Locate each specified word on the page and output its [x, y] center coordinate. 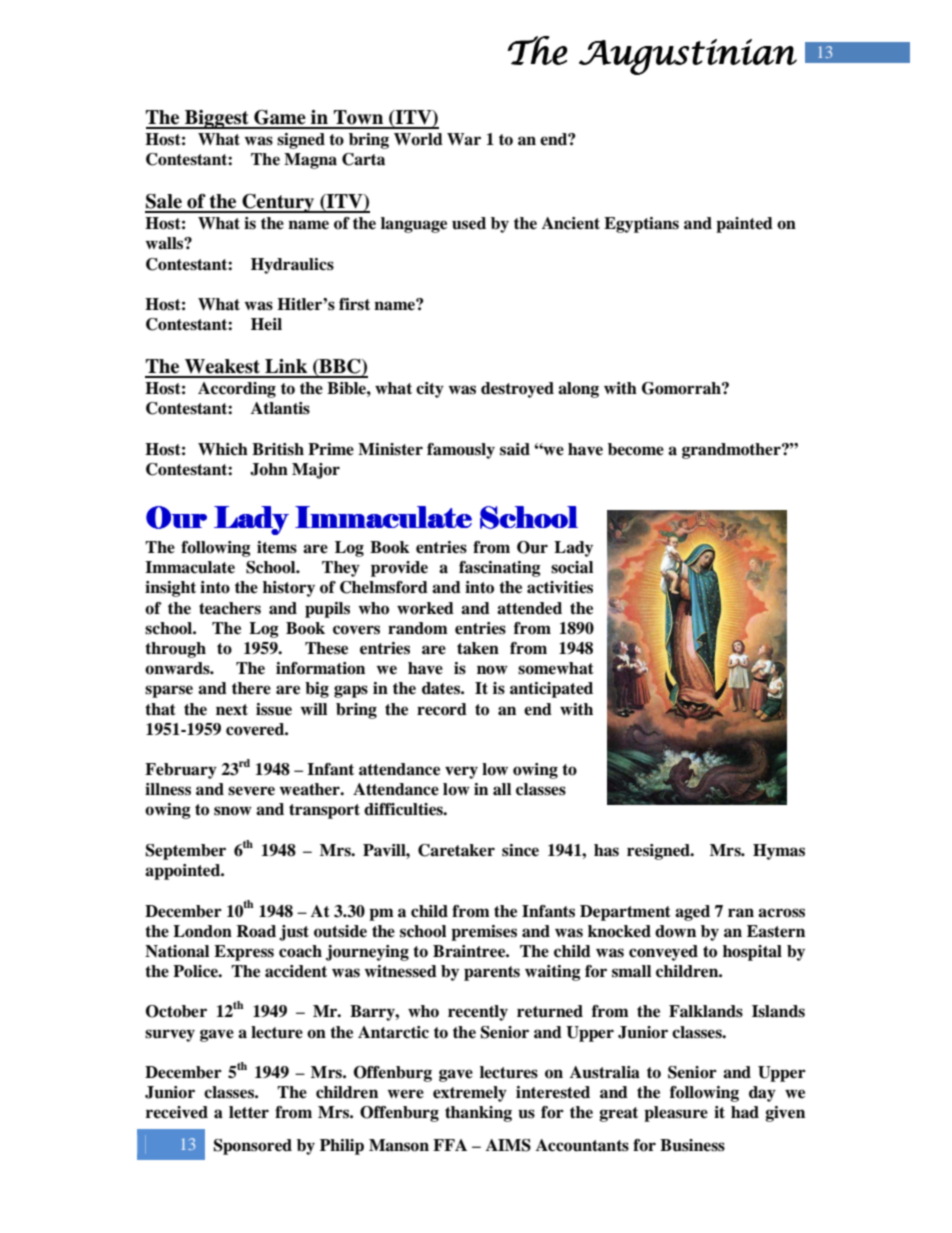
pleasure [676, 1114]
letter [249, 1112]
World [418, 139]
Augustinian [688, 57]
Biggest [217, 119]
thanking [478, 1114]
